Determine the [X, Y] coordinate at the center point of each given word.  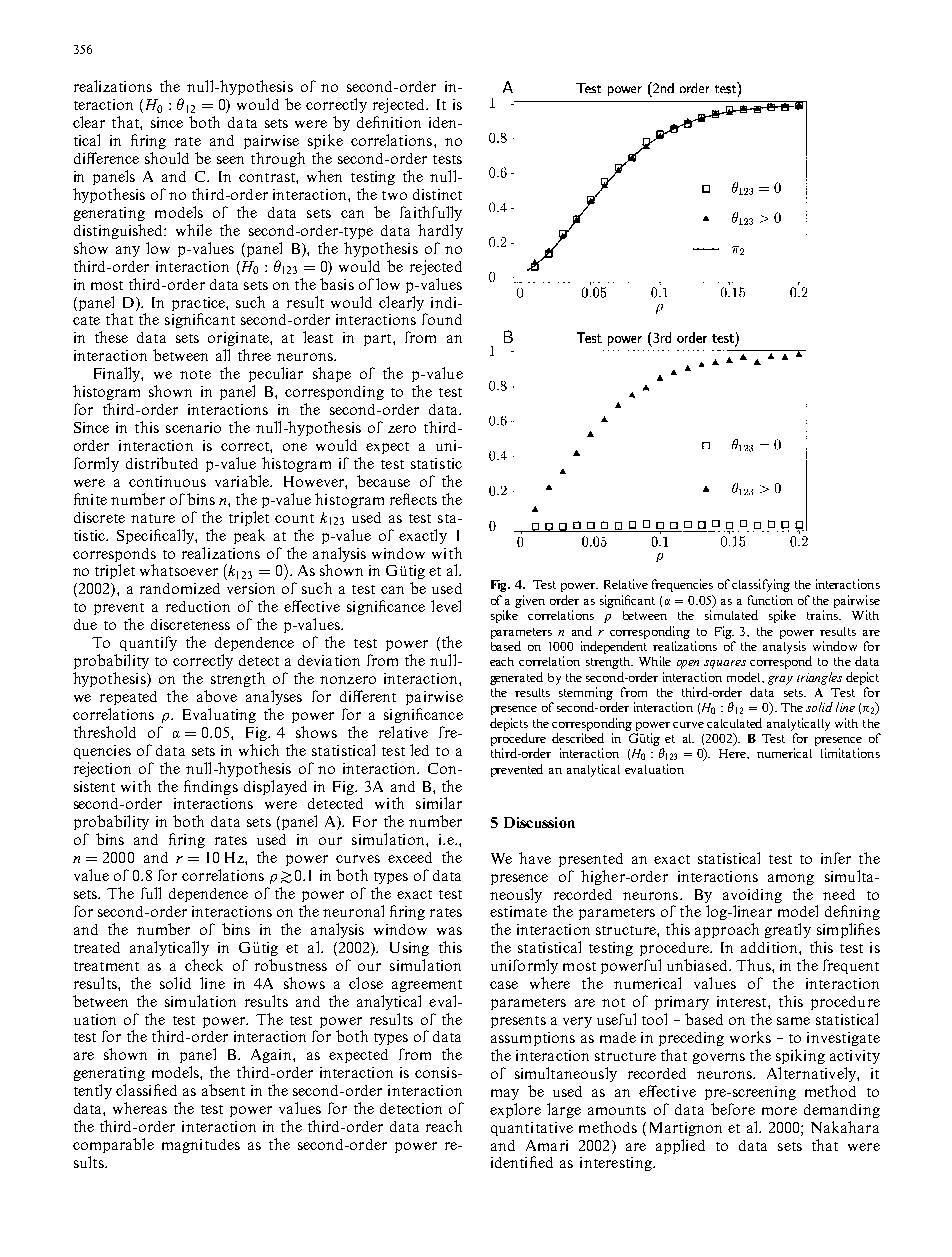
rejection [102, 769]
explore [515, 1110]
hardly [440, 231]
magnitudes [201, 1146]
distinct [437, 194]
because [383, 481]
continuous [167, 481]
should [167, 158]
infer [836, 858]
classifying [761, 585]
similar [439, 803]
